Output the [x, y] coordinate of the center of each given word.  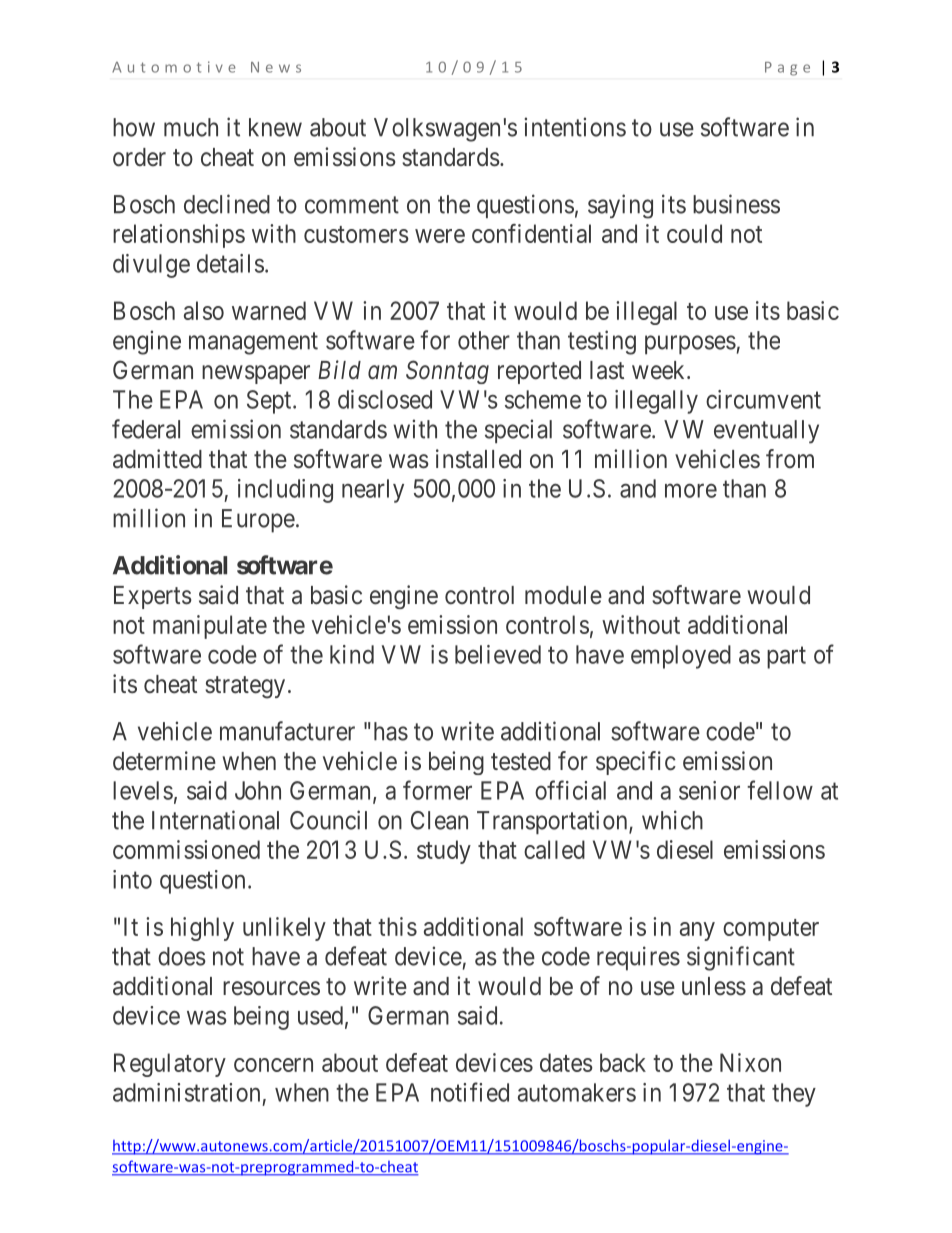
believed [498, 654]
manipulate [210, 627]
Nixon [750, 1062]
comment [352, 205]
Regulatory [170, 1065]
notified [470, 1092]
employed [681, 657]
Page [787, 69]
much [191, 127]
